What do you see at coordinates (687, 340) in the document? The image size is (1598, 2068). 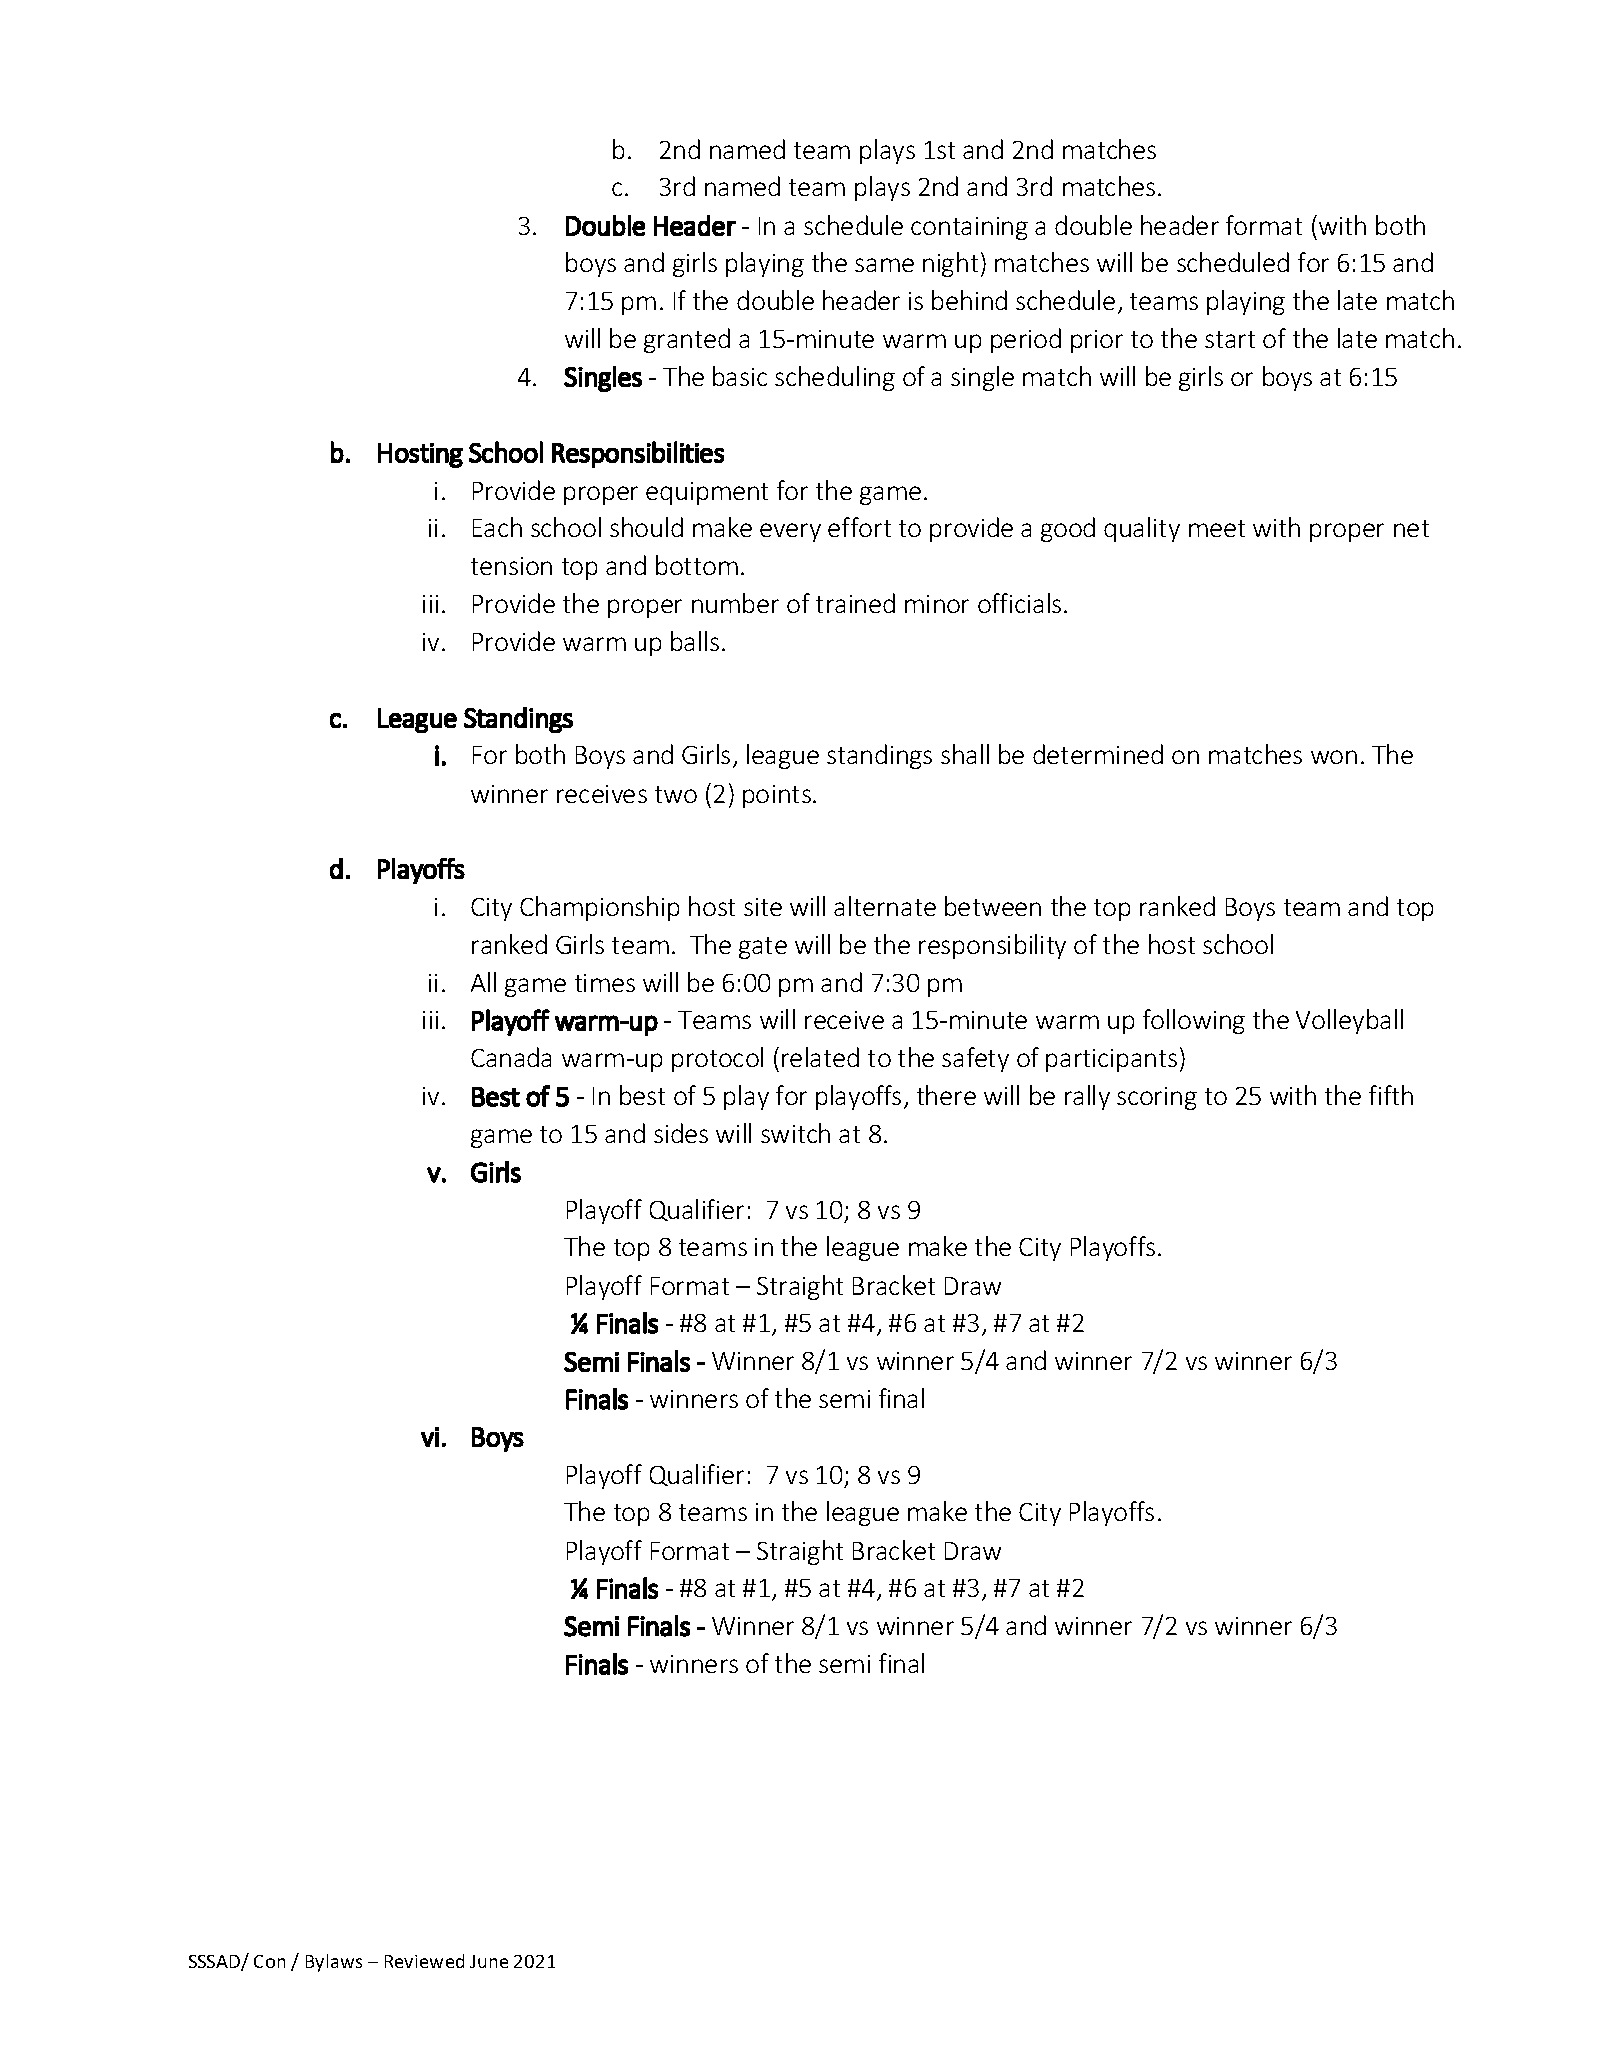 I see `granted` at bounding box center [687, 340].
